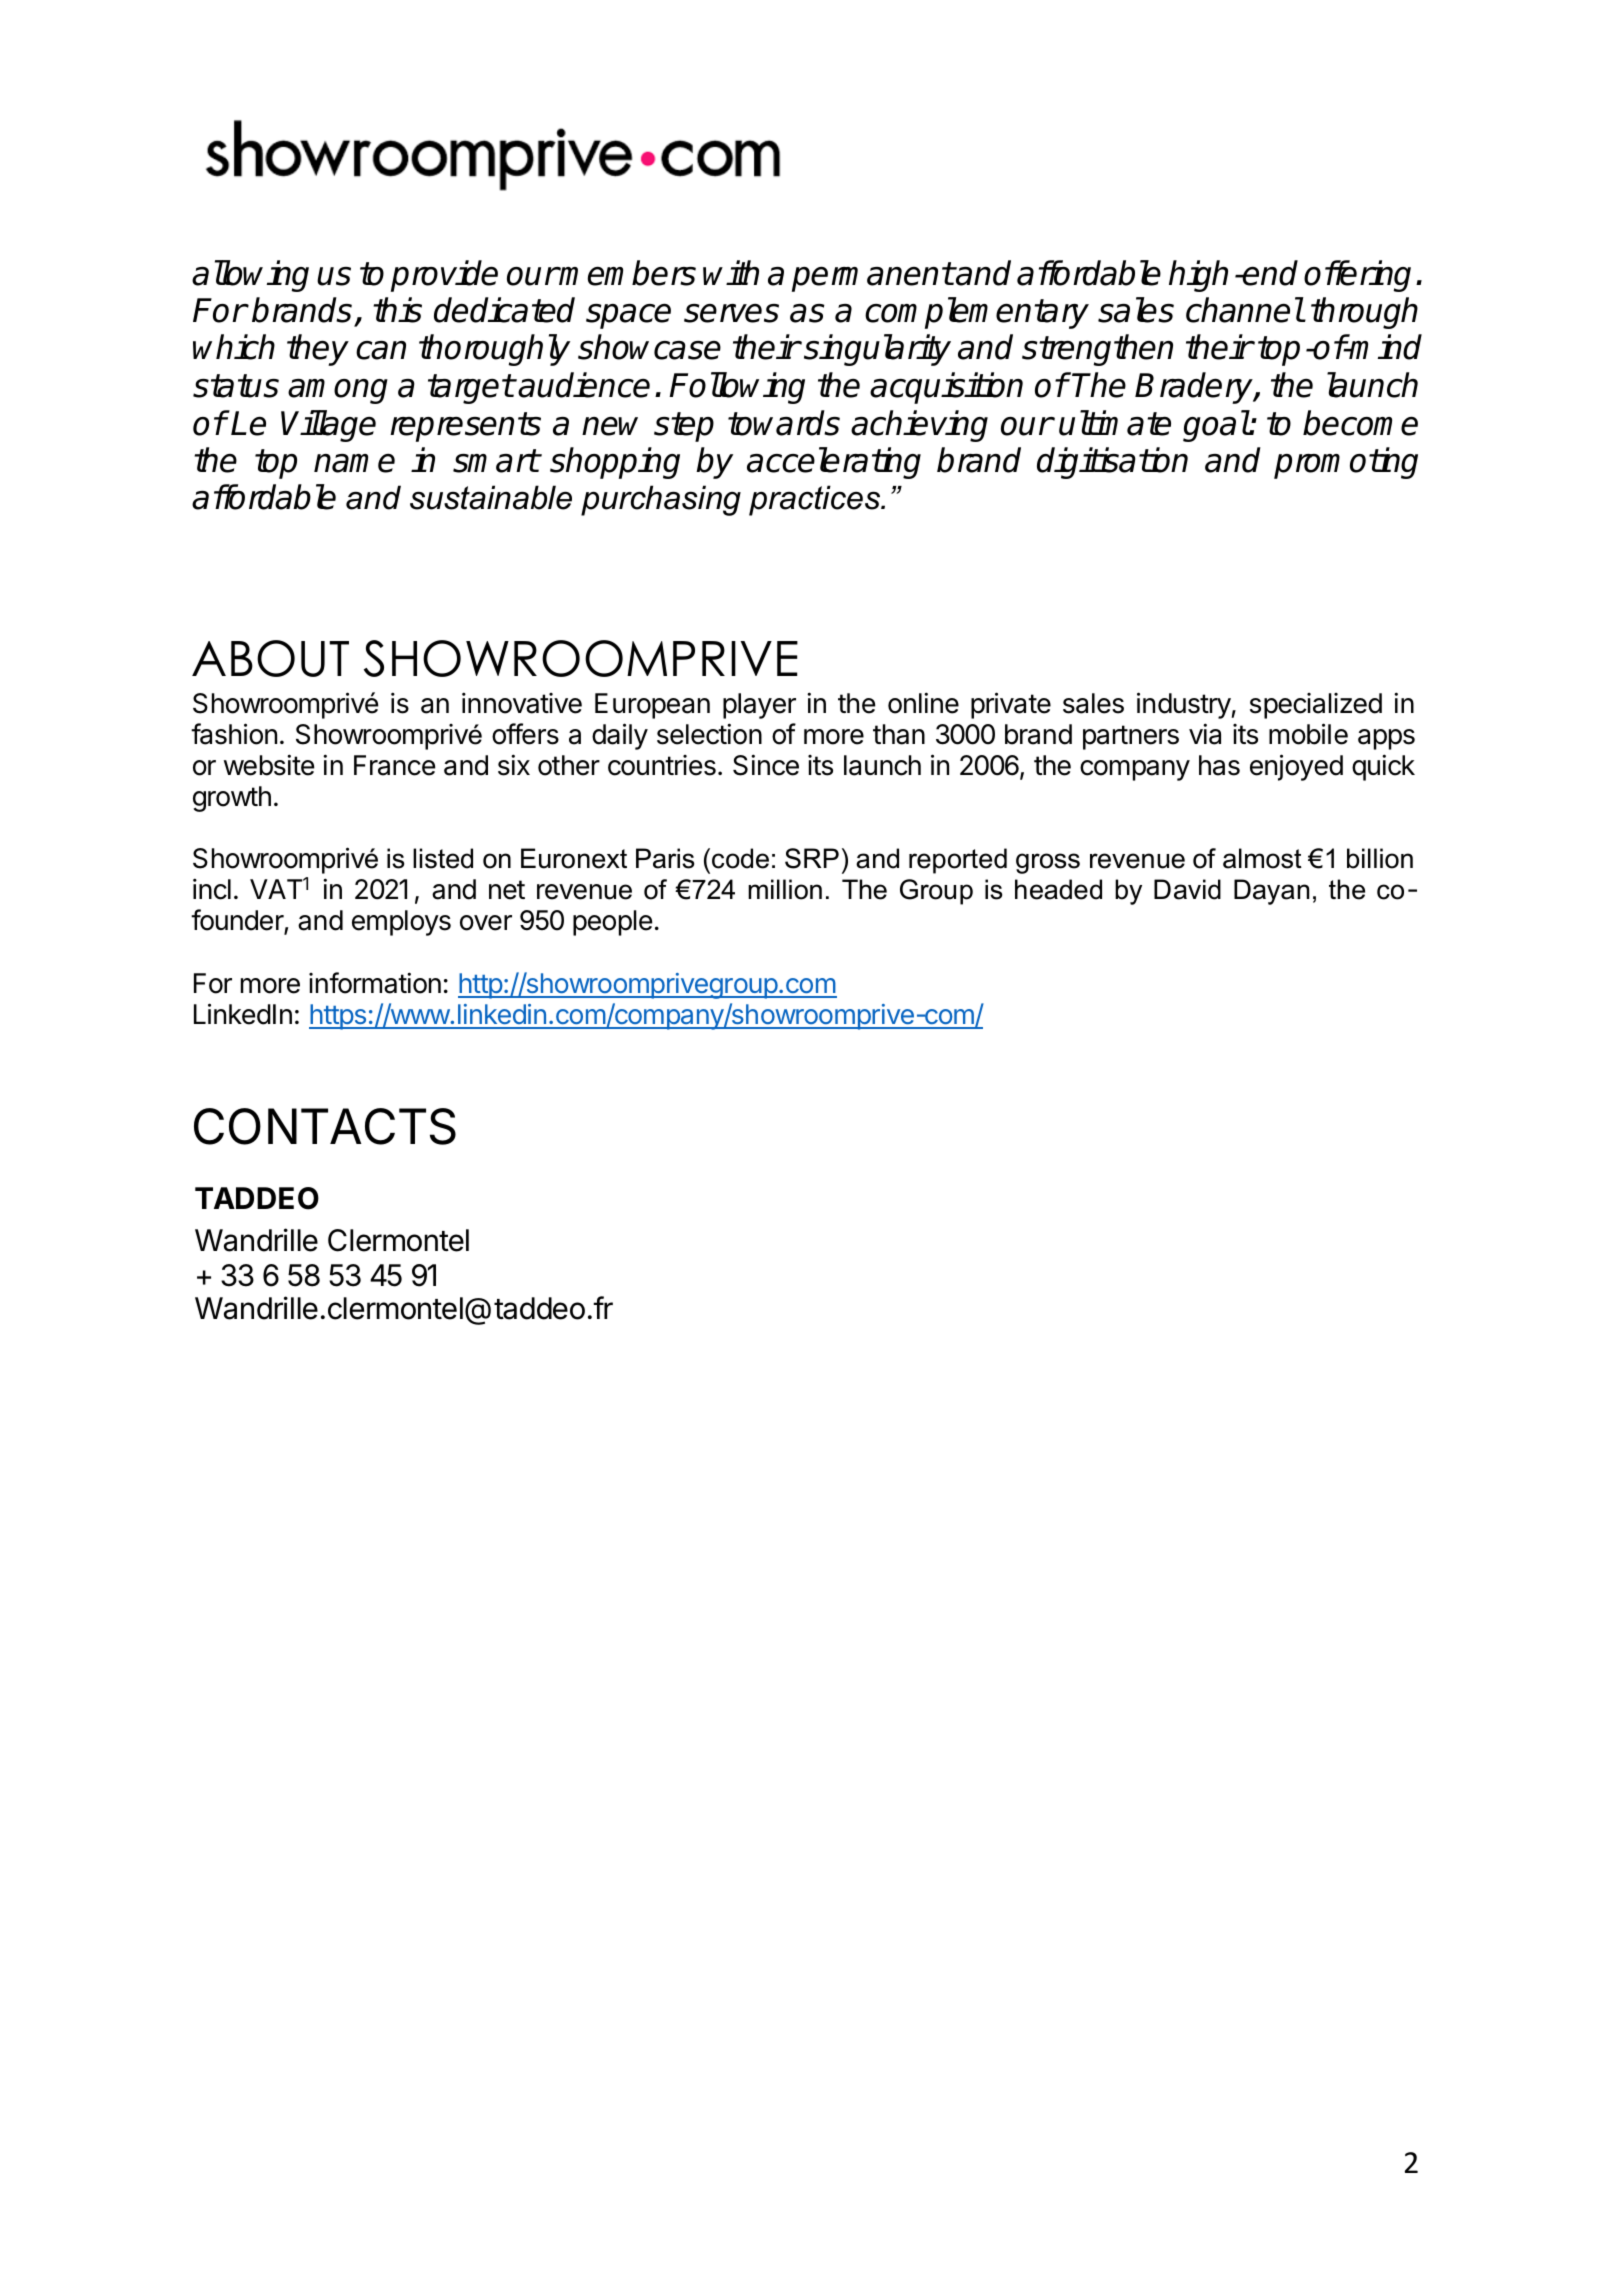  What do you see at coordinates (1262, 858) in the screenshot?
I see `almost` at bounding box center [1262, 858].
